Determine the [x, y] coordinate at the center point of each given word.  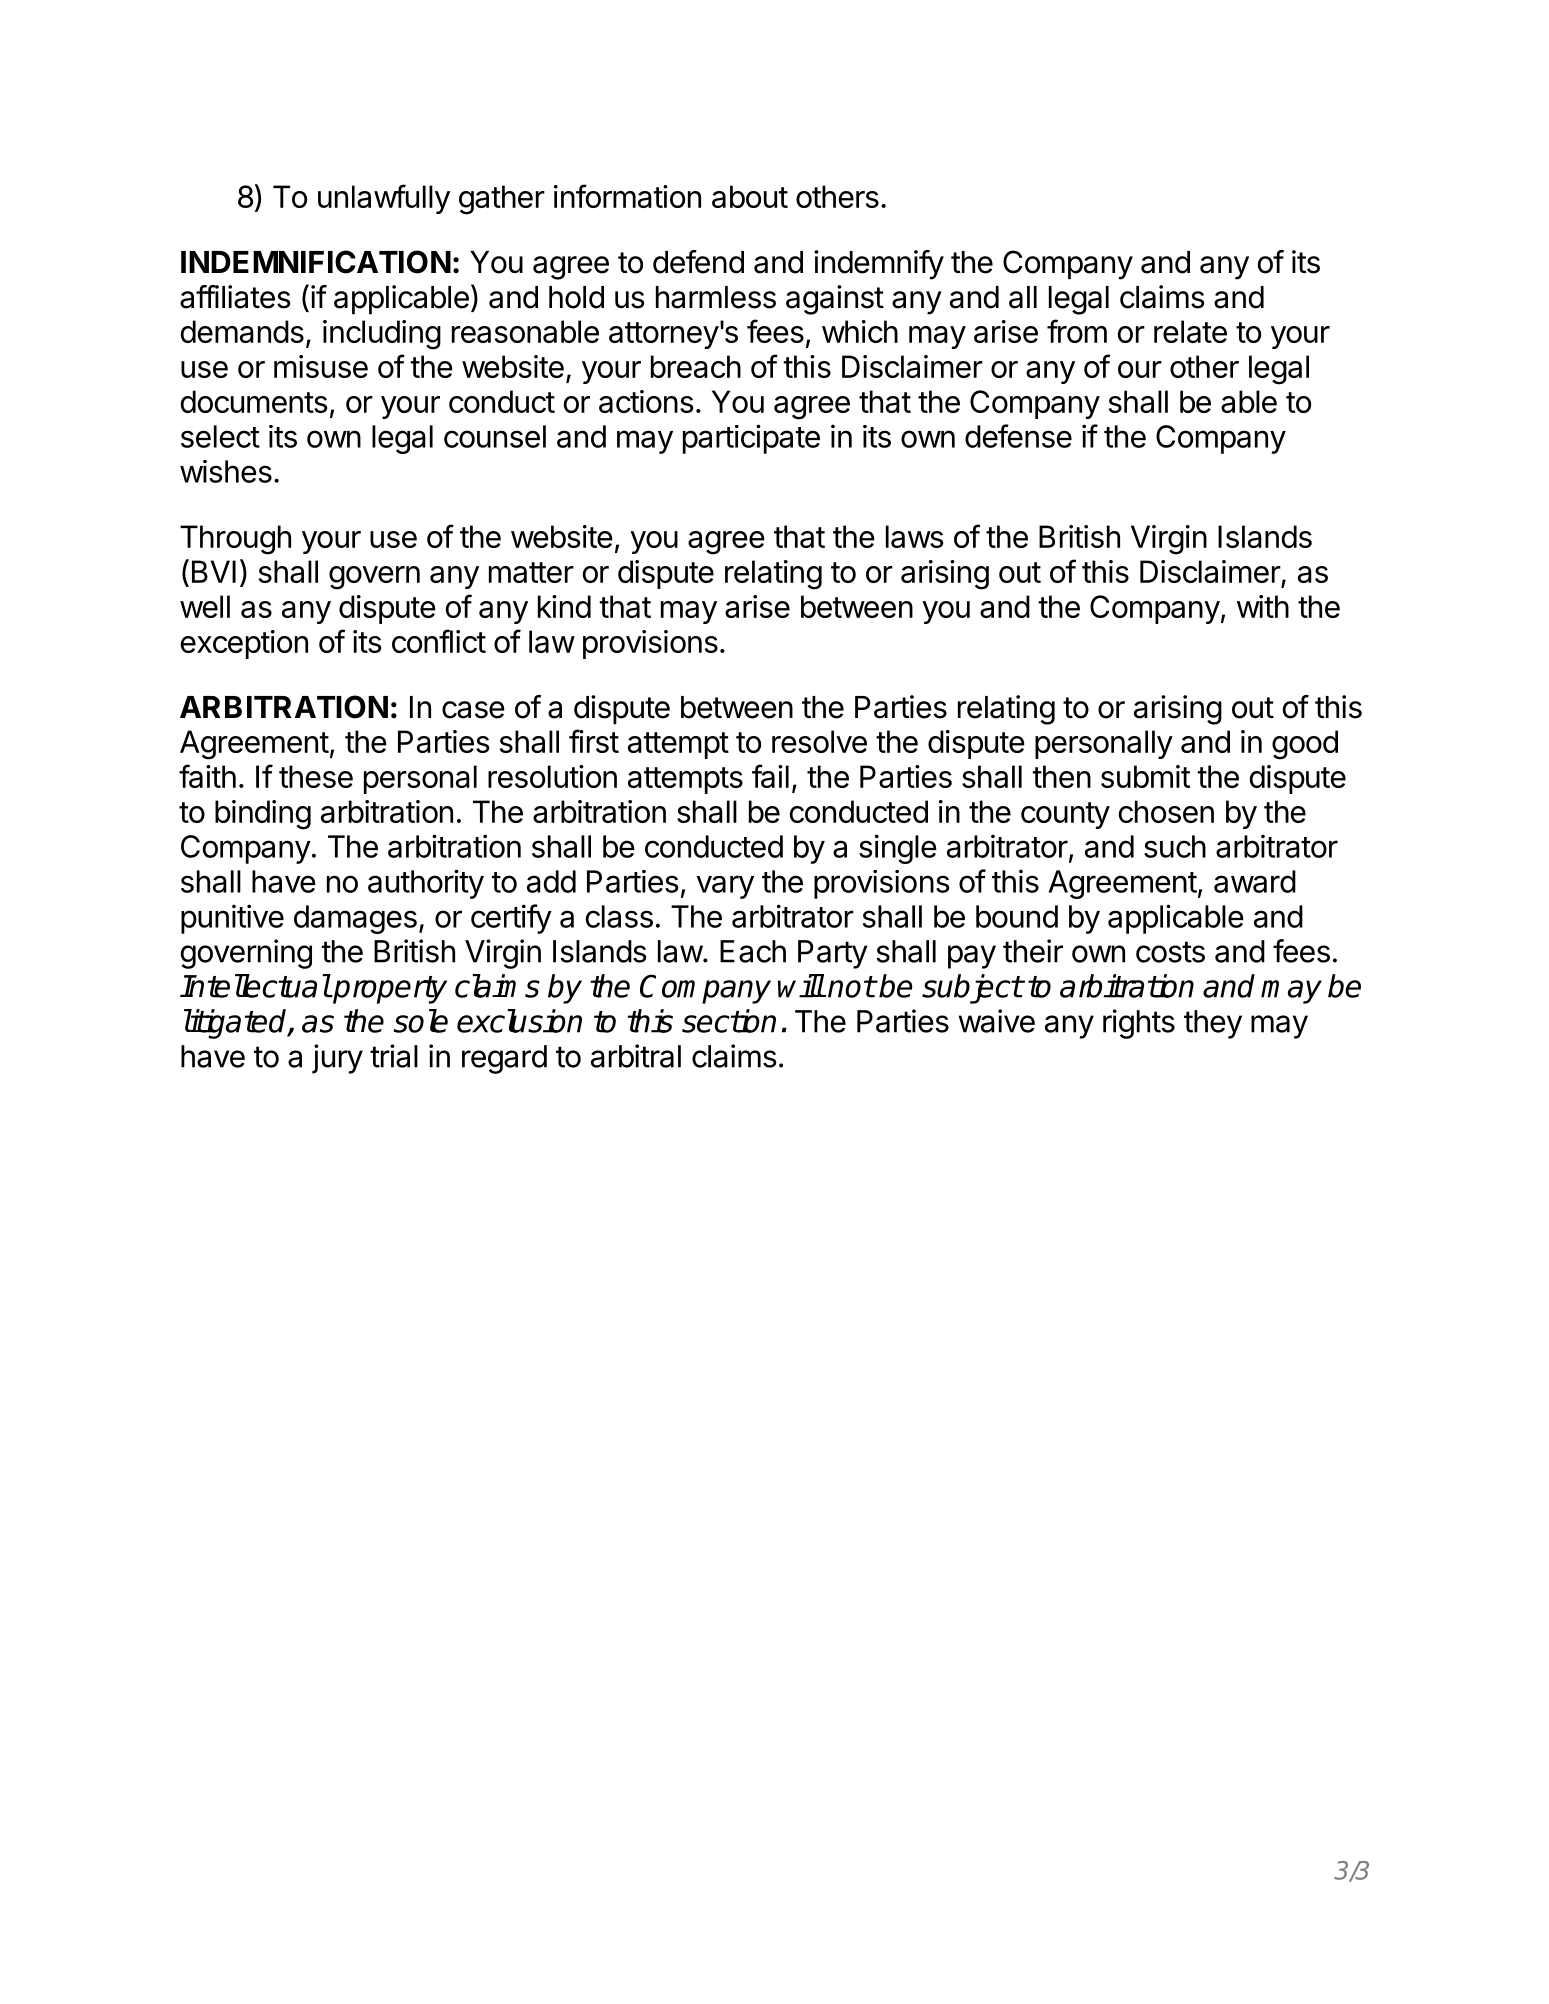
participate [751, 439]
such [1175, 846]
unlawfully [384, 199]
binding [263, 815]
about [750, 196]
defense [1018, 436]
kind [564, 606]
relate [1190, 331]
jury [337, 1059]
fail [770, 776]
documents [254, 401]
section [729, 1021]
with [1263, 606]
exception [244, 644]
